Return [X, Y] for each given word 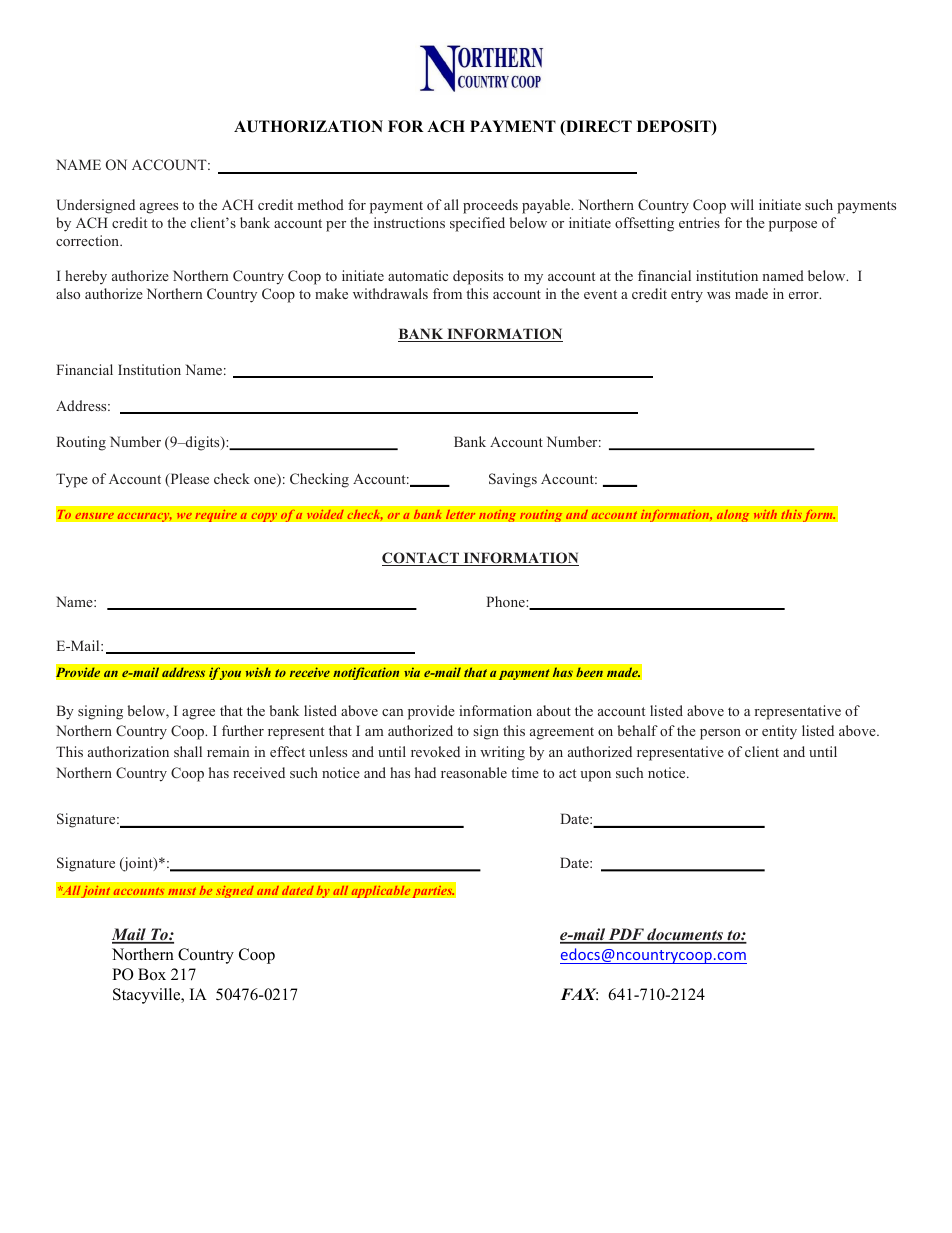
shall [188, 751]
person [720, 734]
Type [72, 480]
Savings [513, 480]
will [742, 204]
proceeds [490, 206]
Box [152, 974]
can [392, 712]
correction [89, 240]
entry [687, 296]
